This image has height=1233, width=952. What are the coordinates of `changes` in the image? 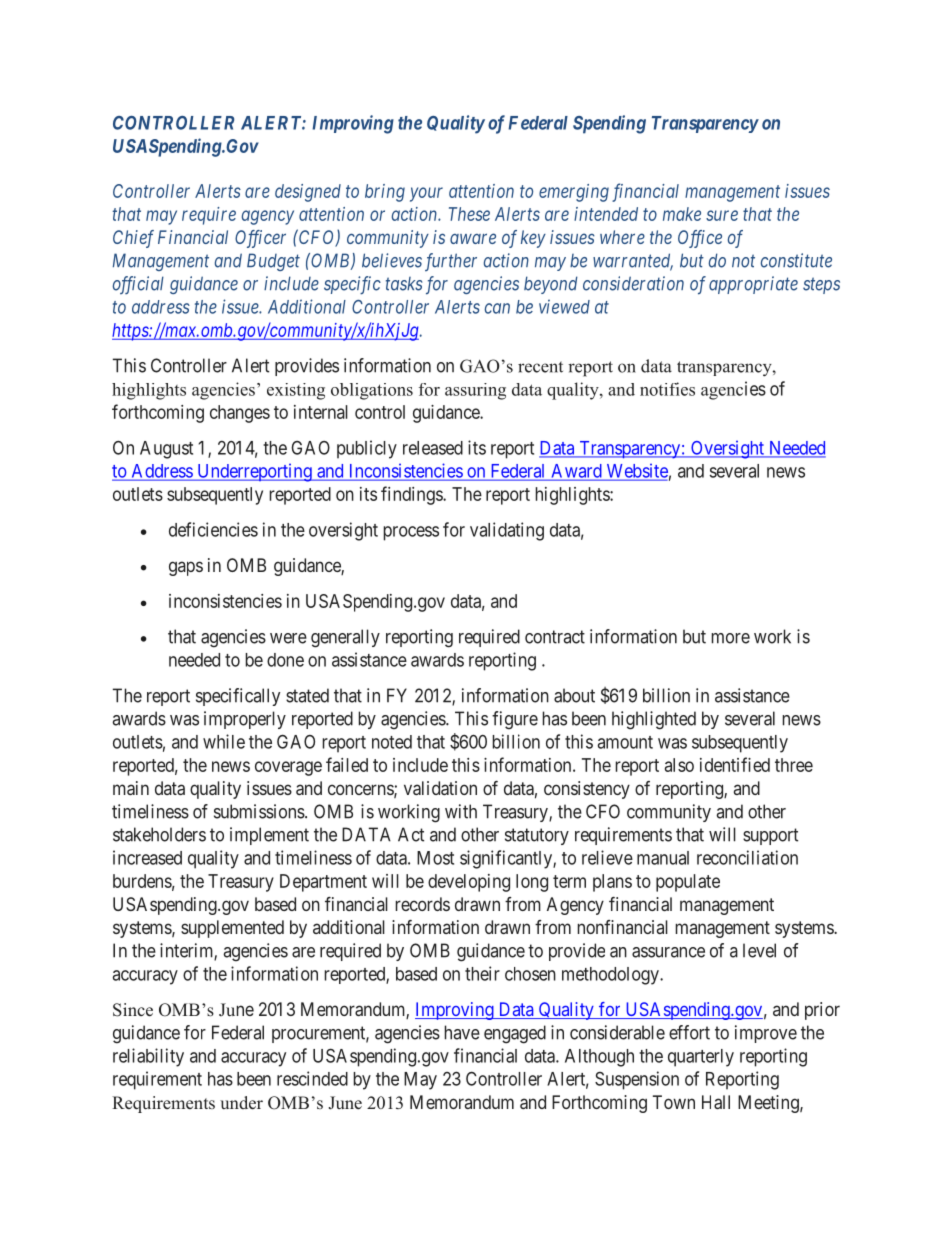 It's located at (240, 414).
